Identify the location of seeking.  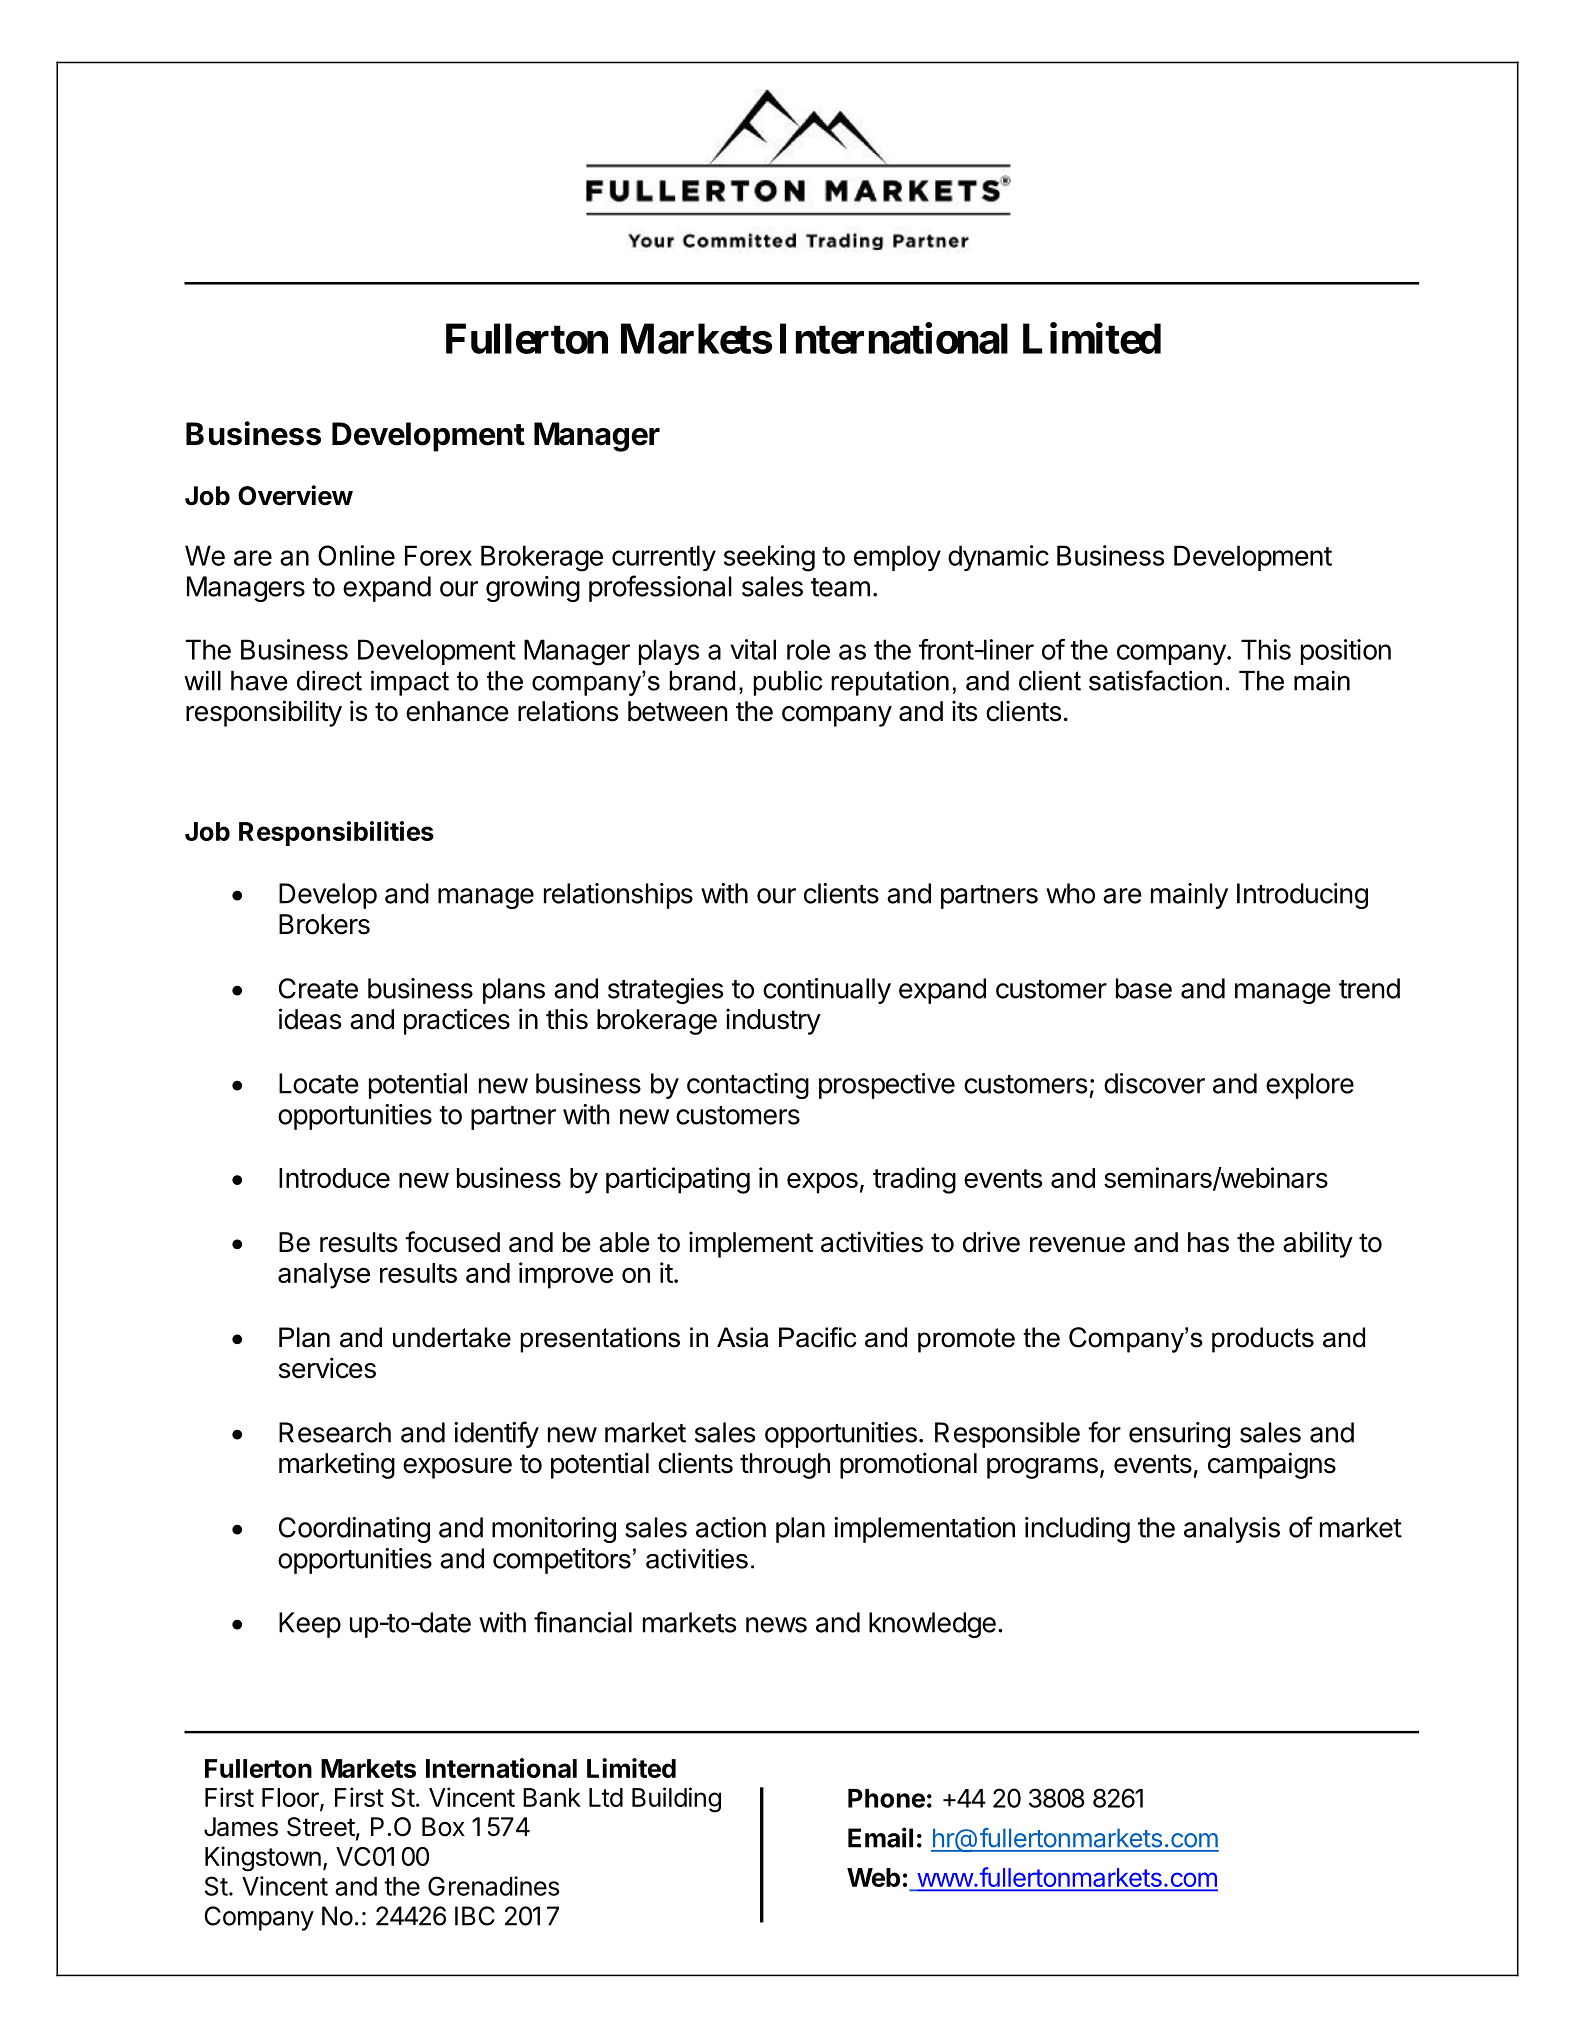
(769, 558).
